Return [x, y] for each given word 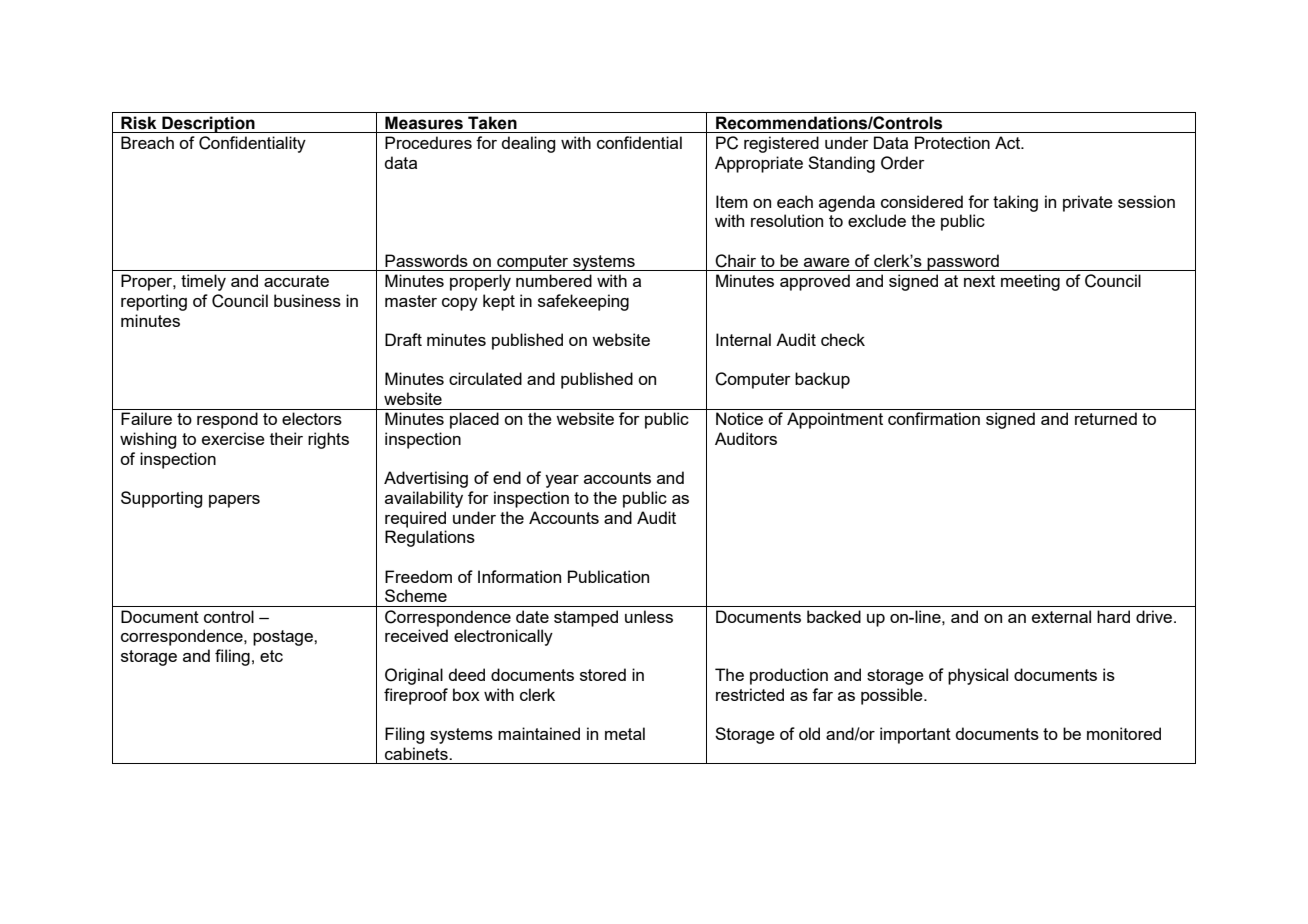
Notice [739, 418]
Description [208, 124]
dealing [528, 144]
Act [1008, 142]
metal [625, 733]
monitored [1124, 733]
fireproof [416, 696]
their [286, 438]
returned [1106, 418]
